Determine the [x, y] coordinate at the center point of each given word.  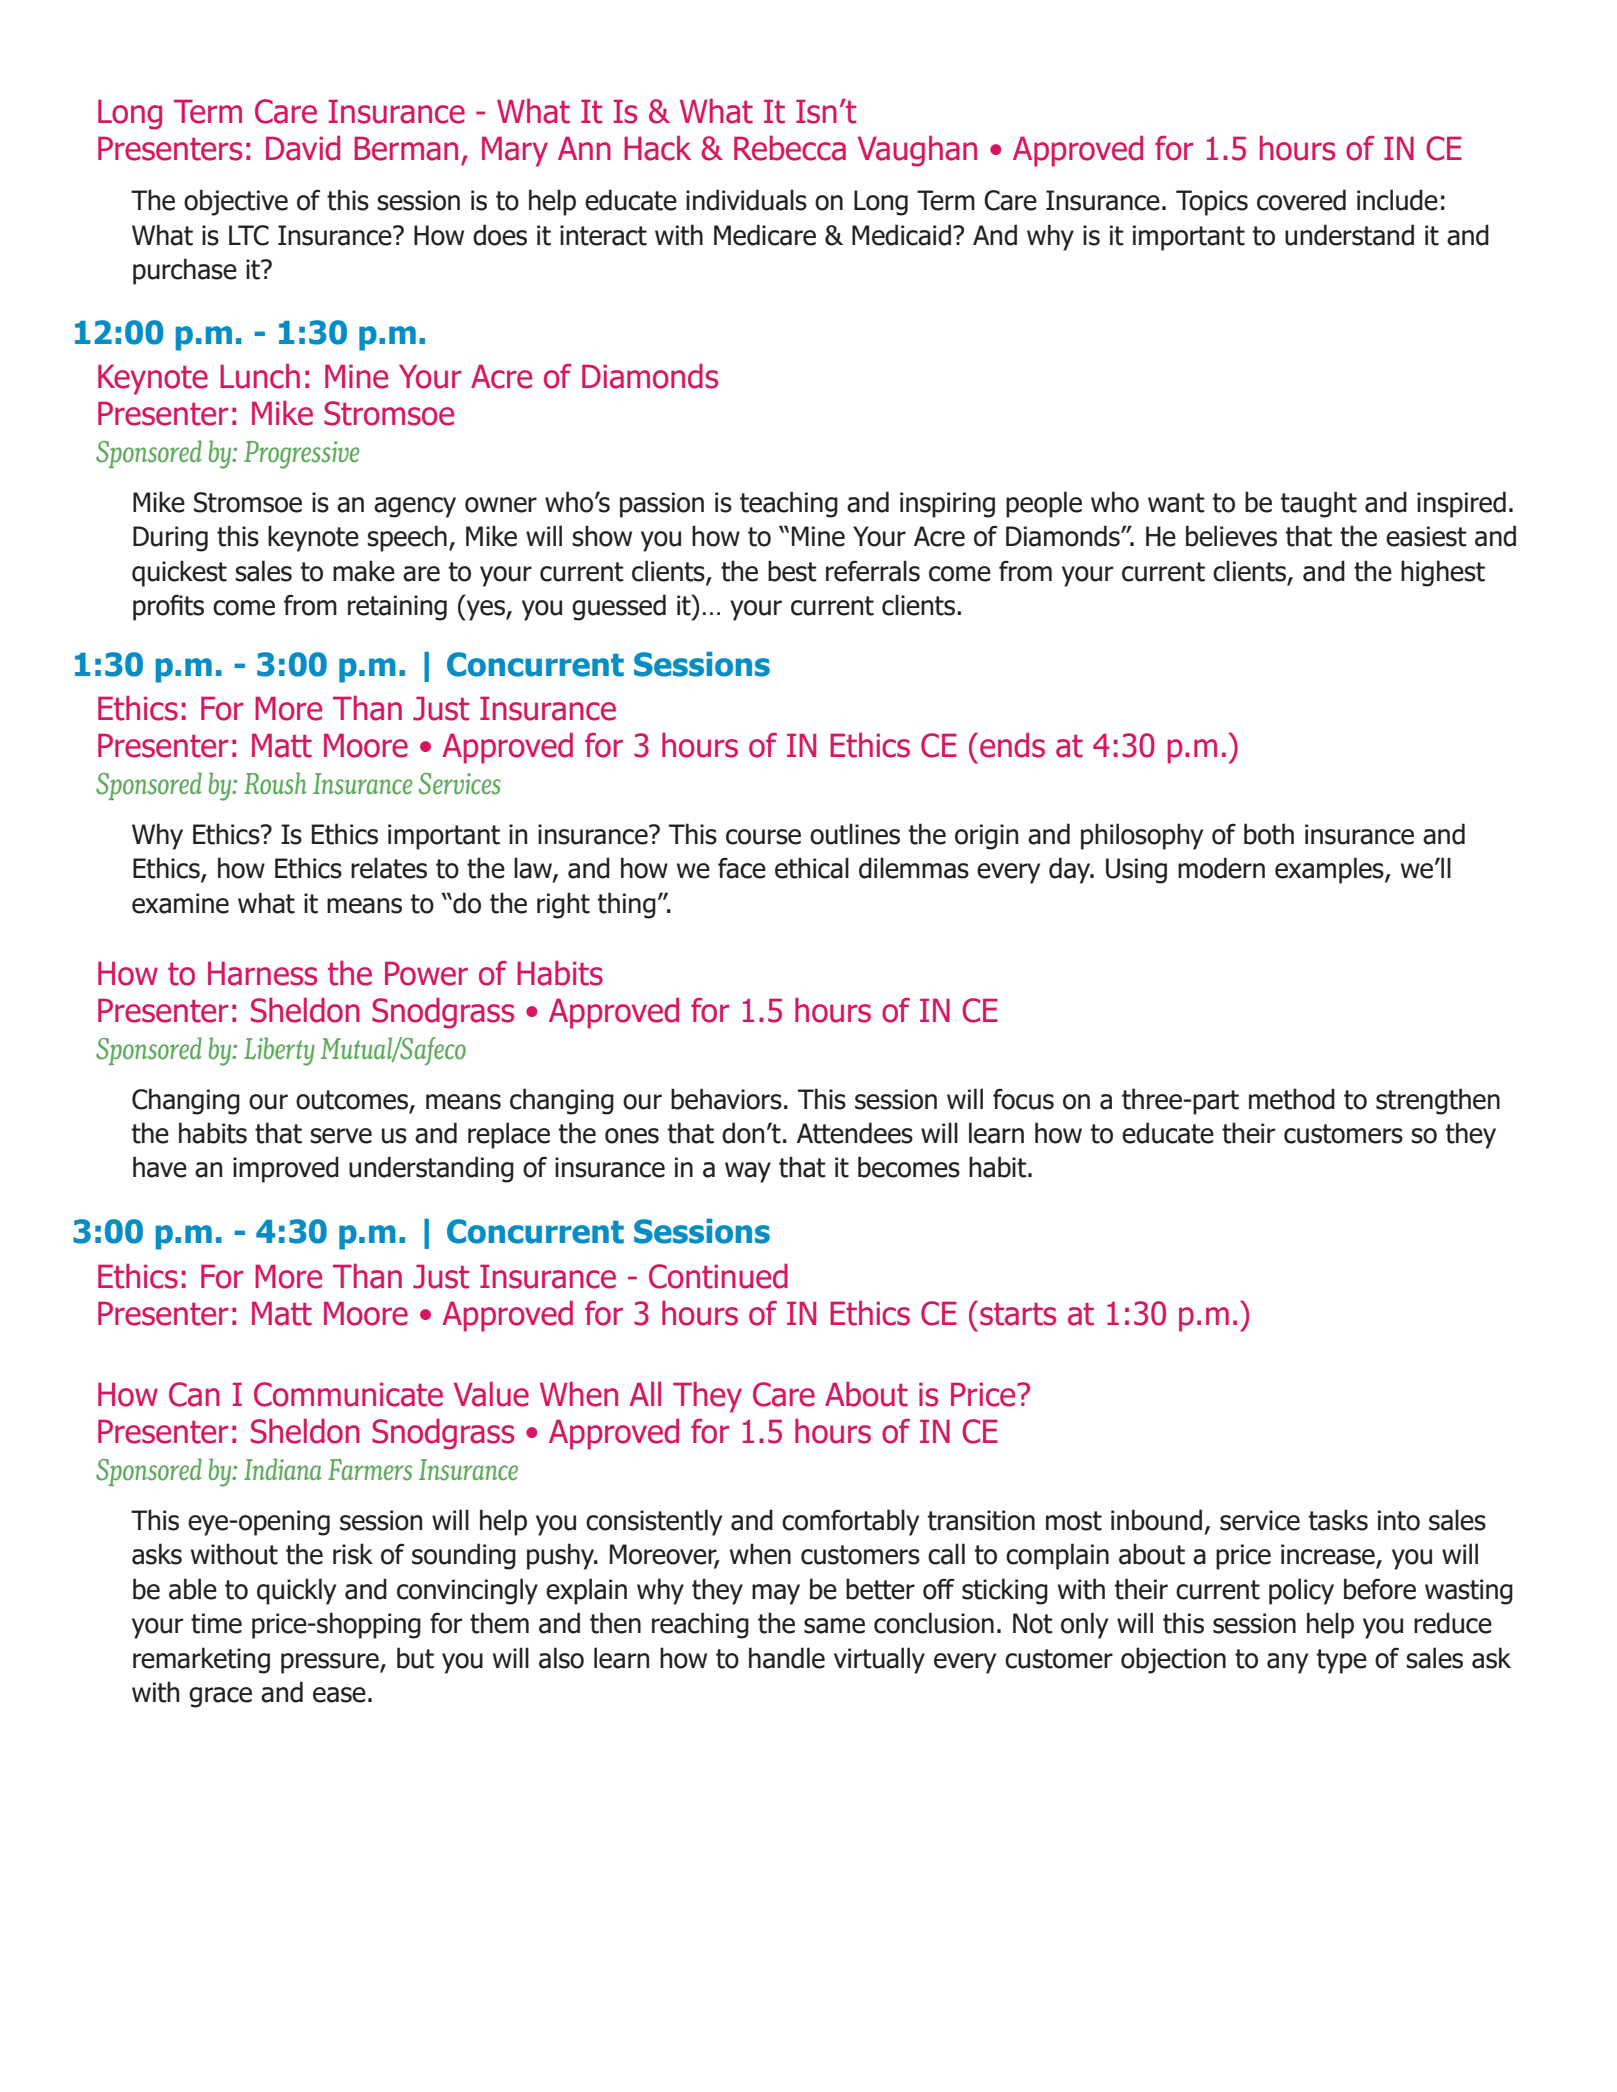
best [792, 571]
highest [1443, 573]
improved [286, 1169]
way [748, 1172]
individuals [746, 200]
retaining [397, 608]
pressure [331, 1663]
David [303, 148]
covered [1301, 200]
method [1292, 1099]
